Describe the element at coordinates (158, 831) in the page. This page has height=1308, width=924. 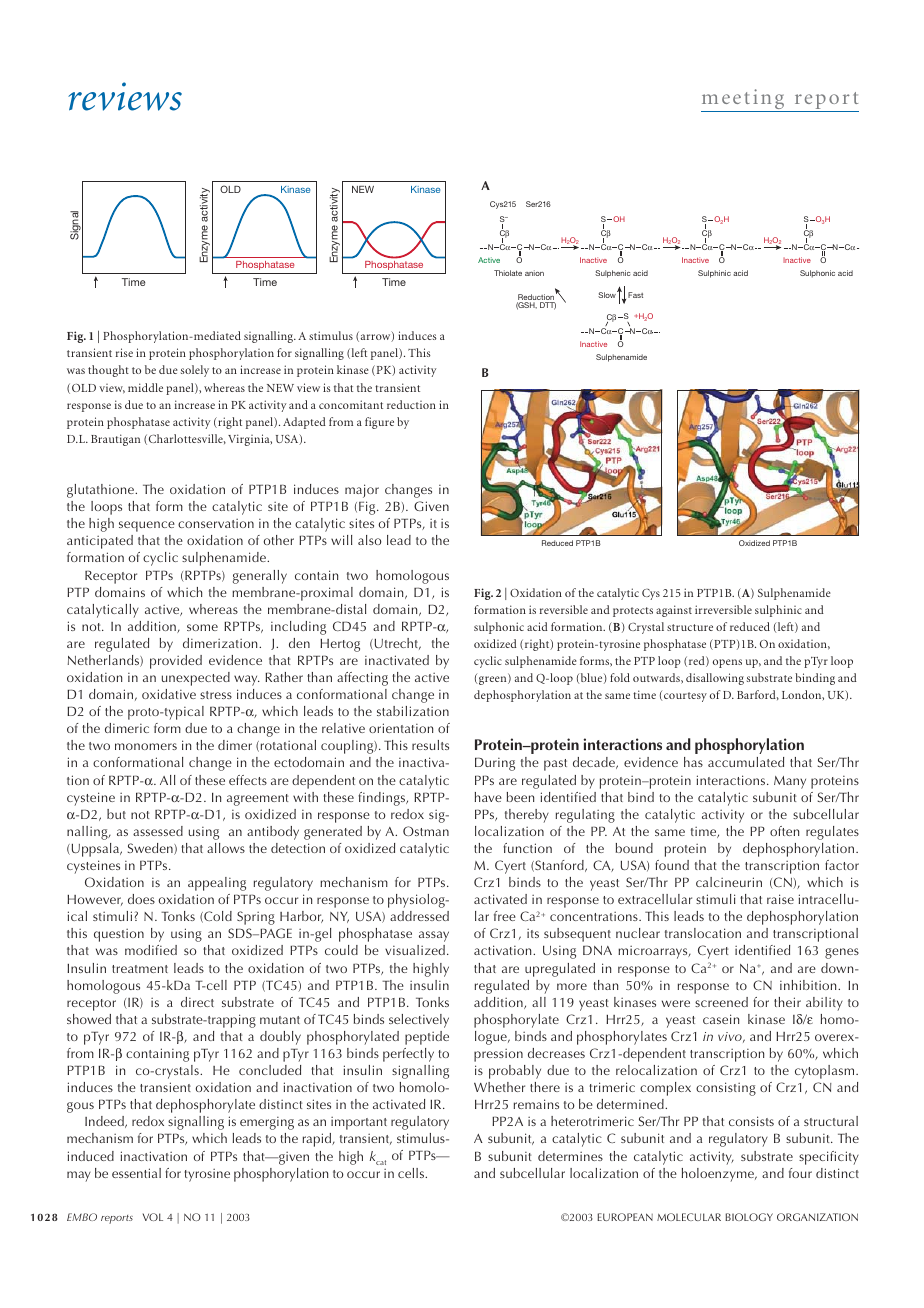
I see `assessed` at that location.
